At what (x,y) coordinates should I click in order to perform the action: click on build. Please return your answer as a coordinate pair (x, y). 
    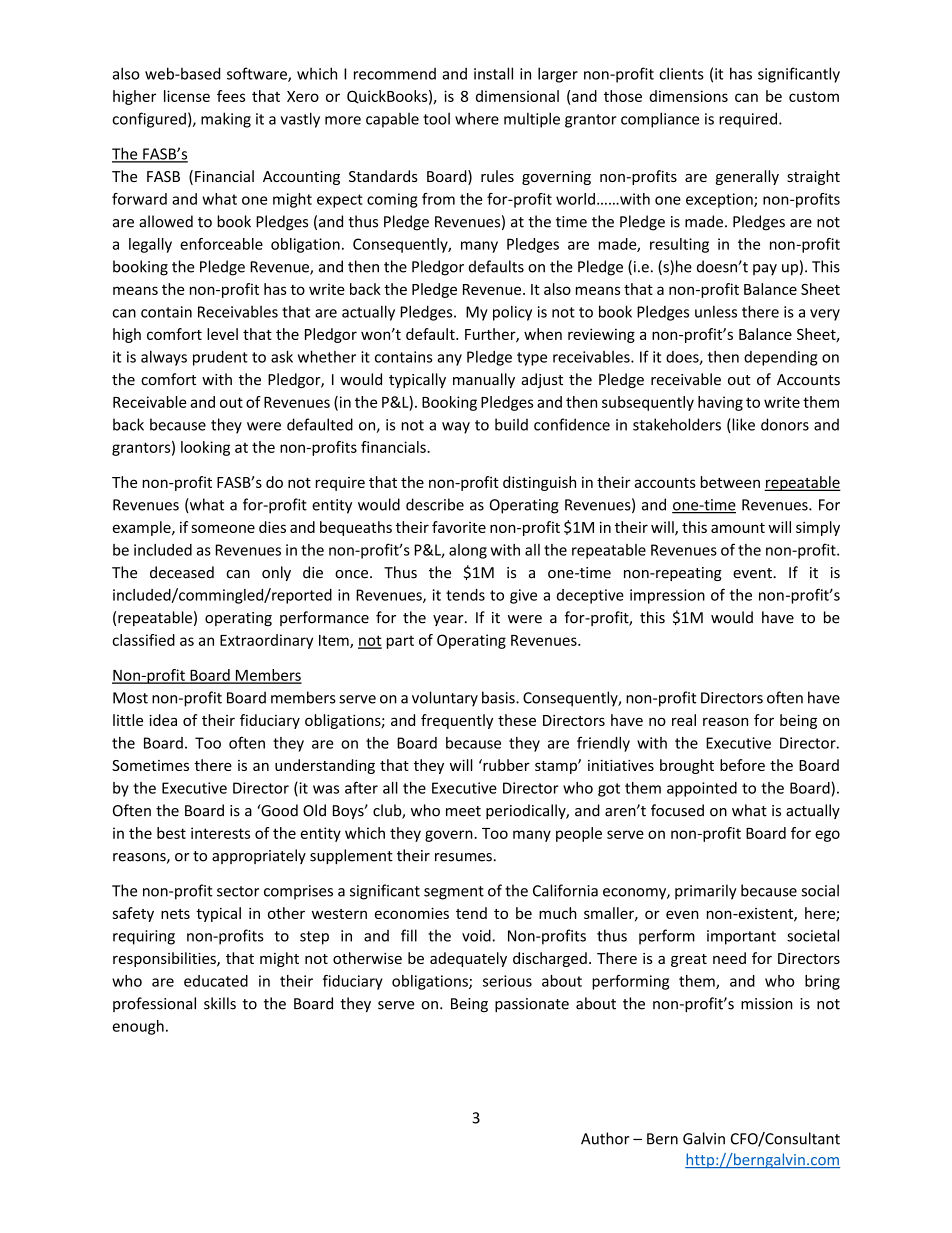
    Looking at the image, I should click on (511, 424).
